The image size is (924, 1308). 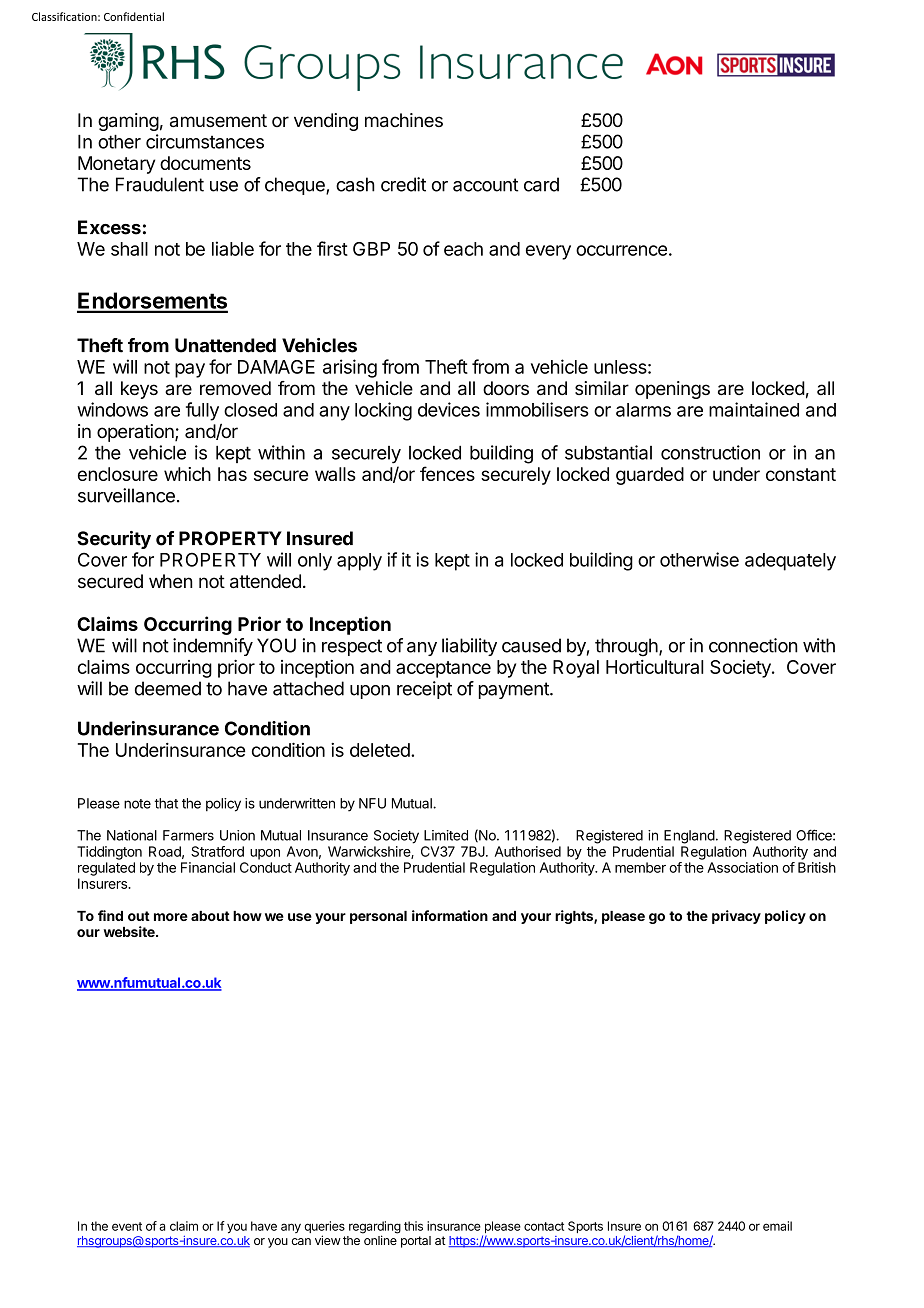 What do you see at coordinates (134, 16) in the screenshot?
I see `Confidential` at bounding box center [134, 16].
